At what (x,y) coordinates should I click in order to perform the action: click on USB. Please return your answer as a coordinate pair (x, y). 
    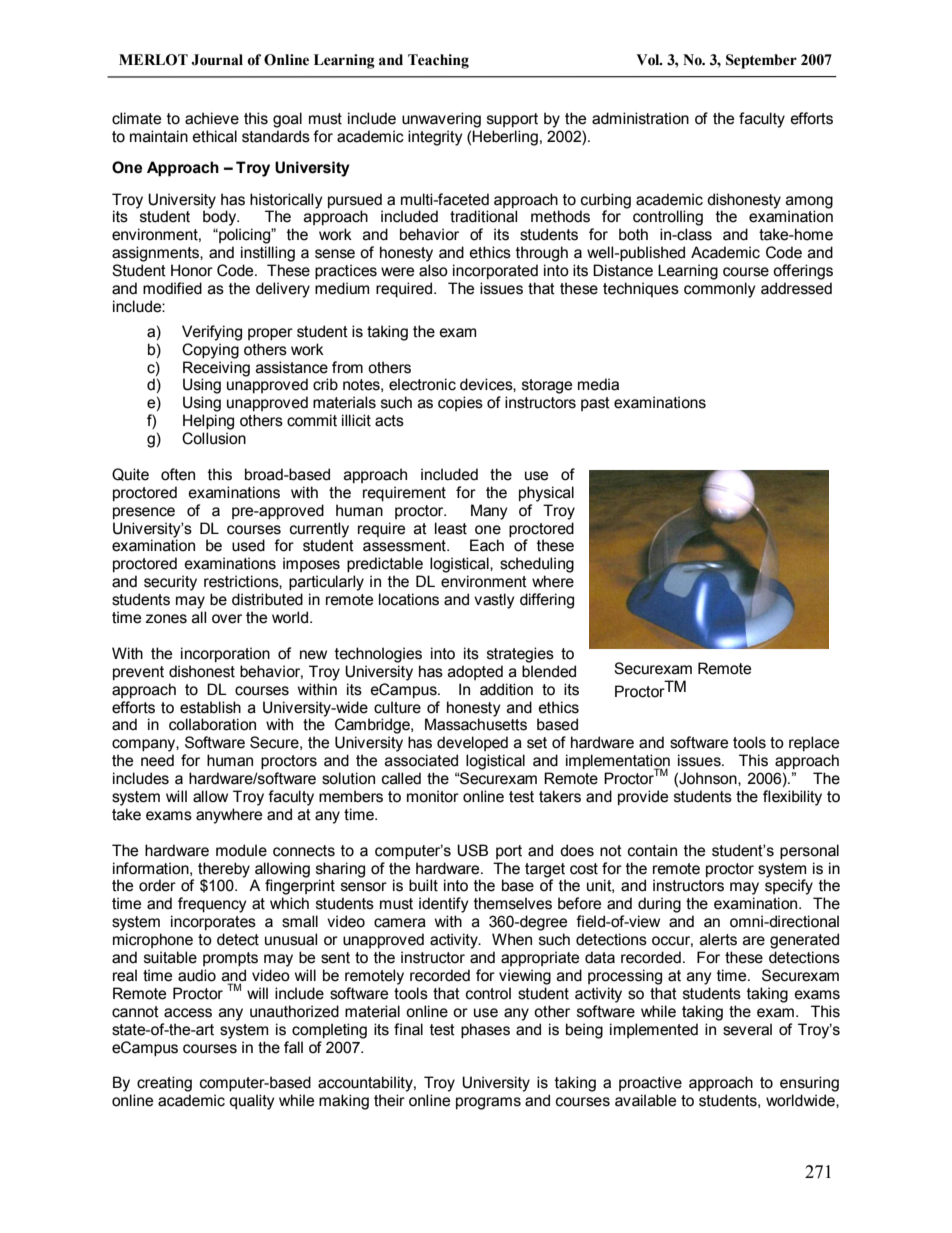
    Looking at the image, I should click on (472, 850).
